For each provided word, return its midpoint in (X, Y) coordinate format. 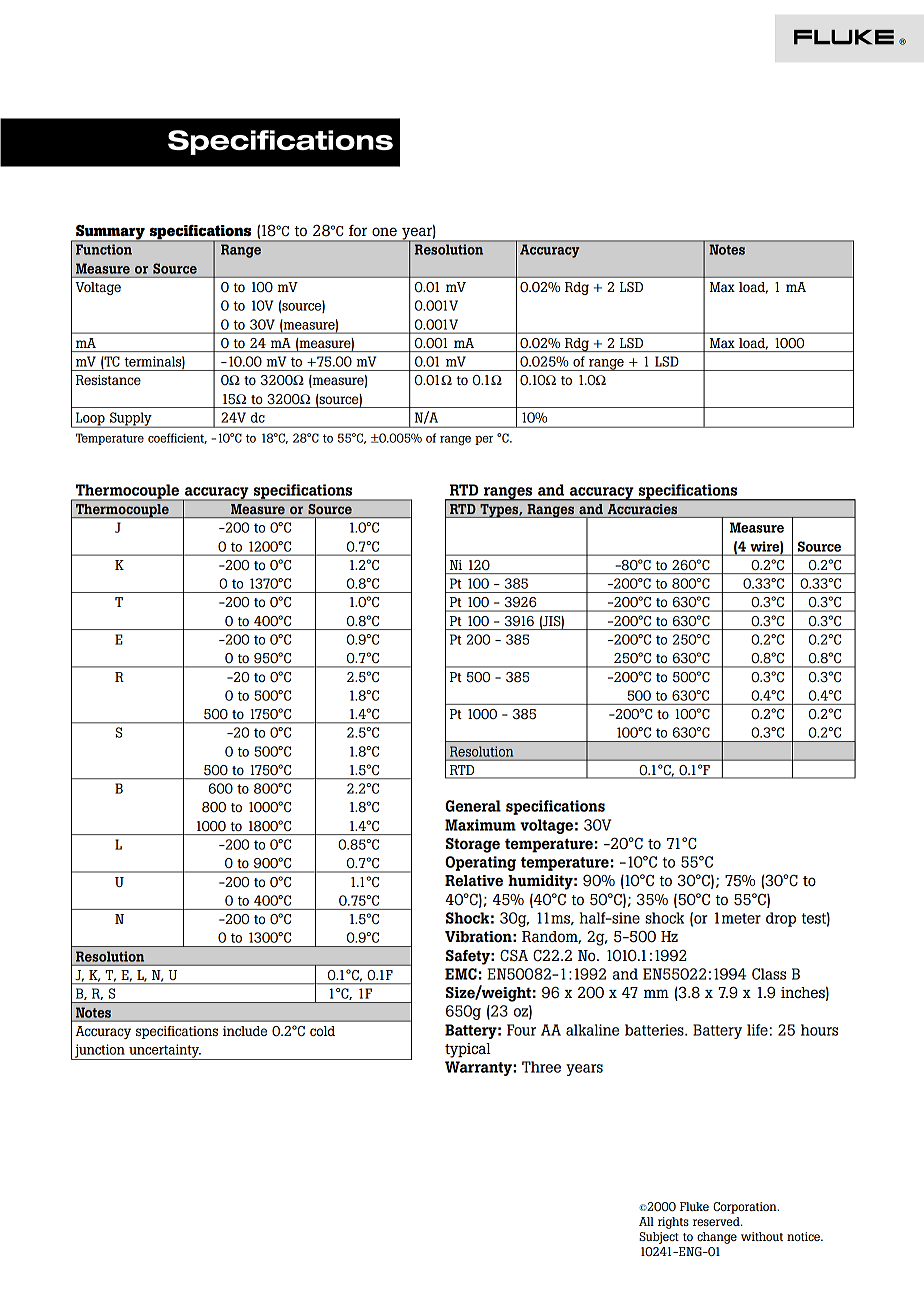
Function (104, 250)
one (384, 231)
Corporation (746, 1208)
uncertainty (164, 1052)
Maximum (480, 825)
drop (781, 919)
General (473, 806)
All (646, 1221)
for (358, 231)
